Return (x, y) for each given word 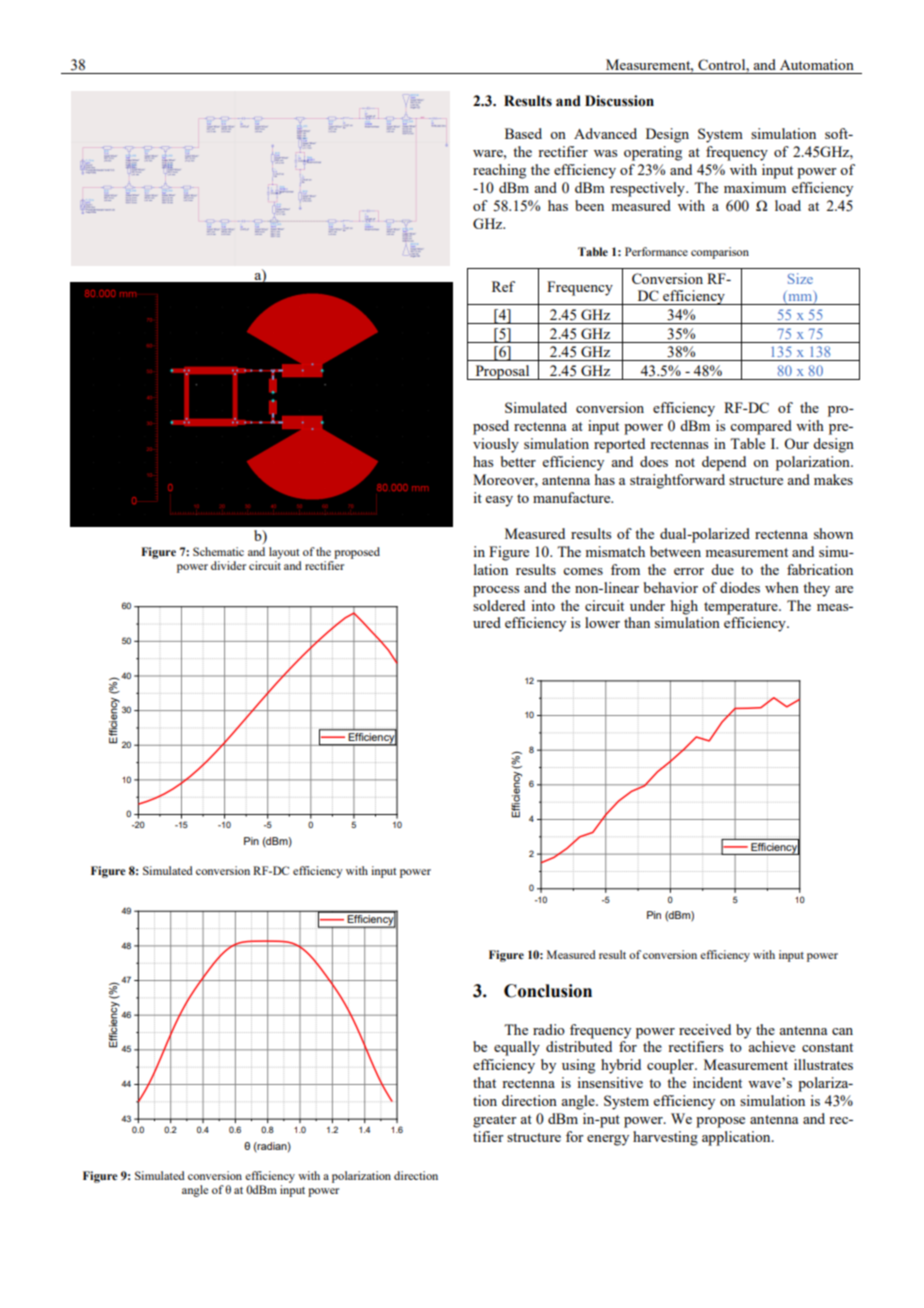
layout (284, 553)
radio (549, 1029)
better (518, 461)
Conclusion (548, 991)
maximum (755, 187)
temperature (742, 608)
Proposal (502, 372)
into (543, 605)
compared (761, 427)
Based (523, 133)
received (705, 1029)
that (484, 1082)
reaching (499, 171)
